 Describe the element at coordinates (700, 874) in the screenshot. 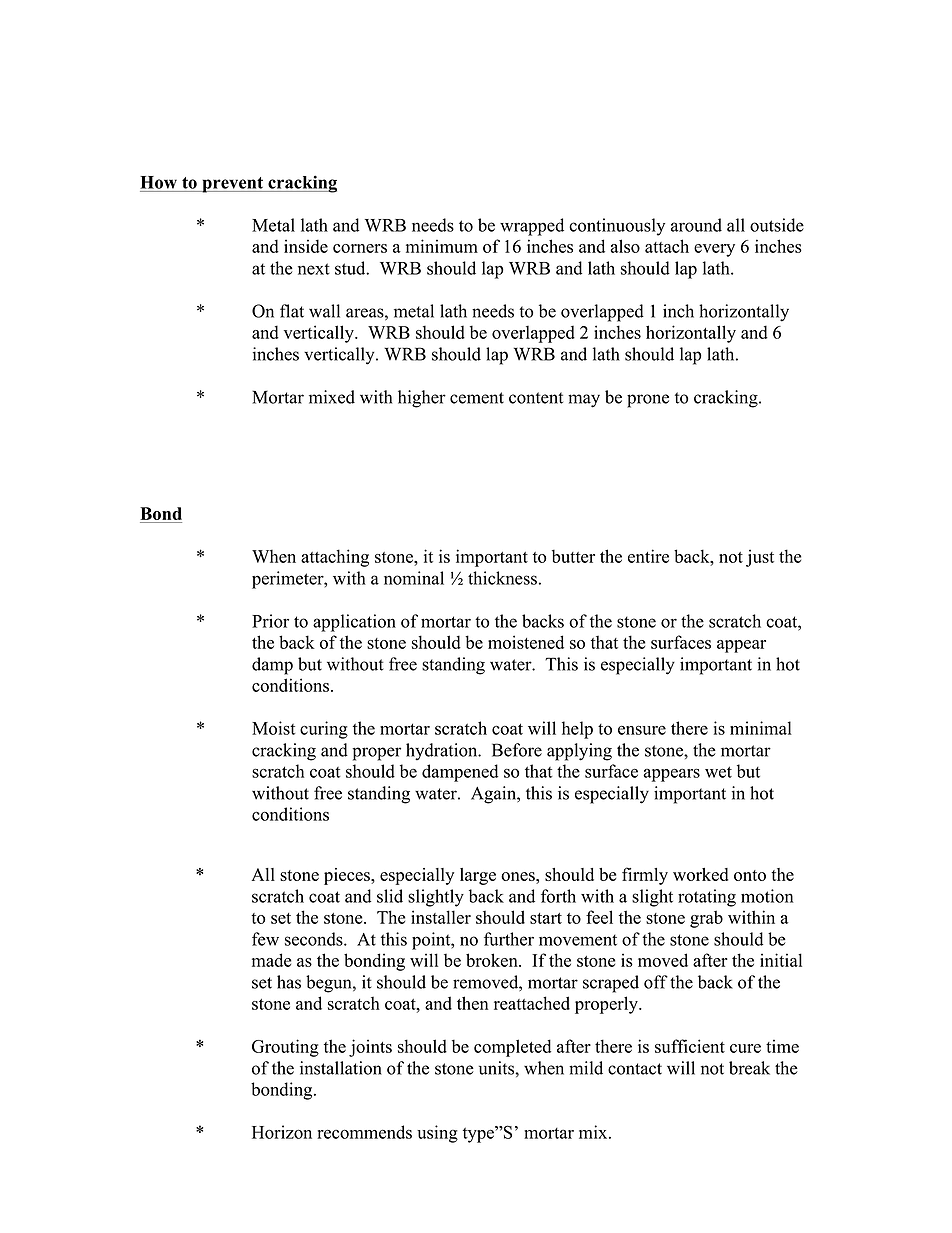

I see `worked` at that location.
